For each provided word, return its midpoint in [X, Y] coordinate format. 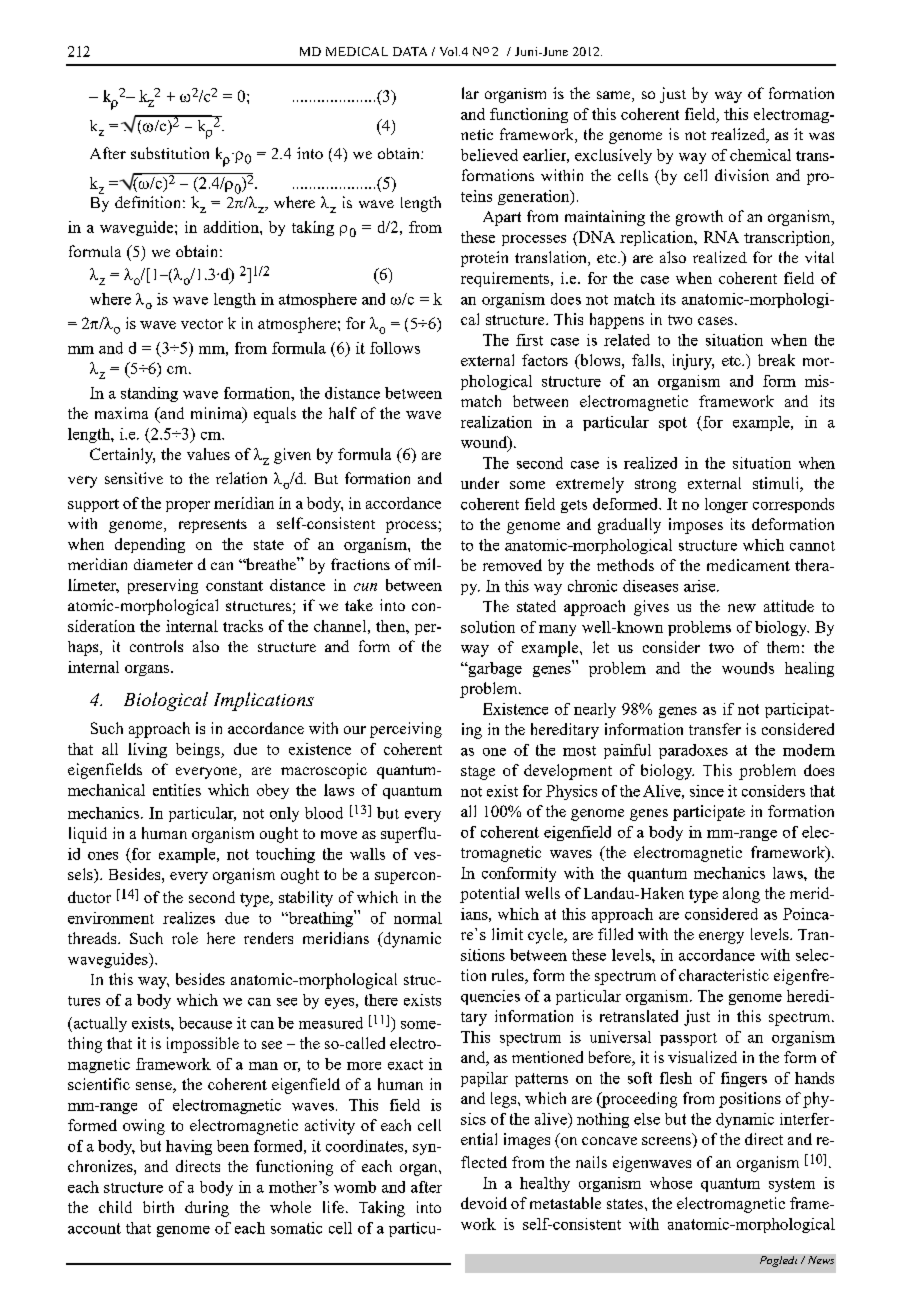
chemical [760, 155]
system [792, 1185]
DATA [410, 51]
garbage [494, 669]
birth [158, 1207]
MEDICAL [357, 51]
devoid [484, 1203]
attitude [789, 606]
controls [156, 646]
